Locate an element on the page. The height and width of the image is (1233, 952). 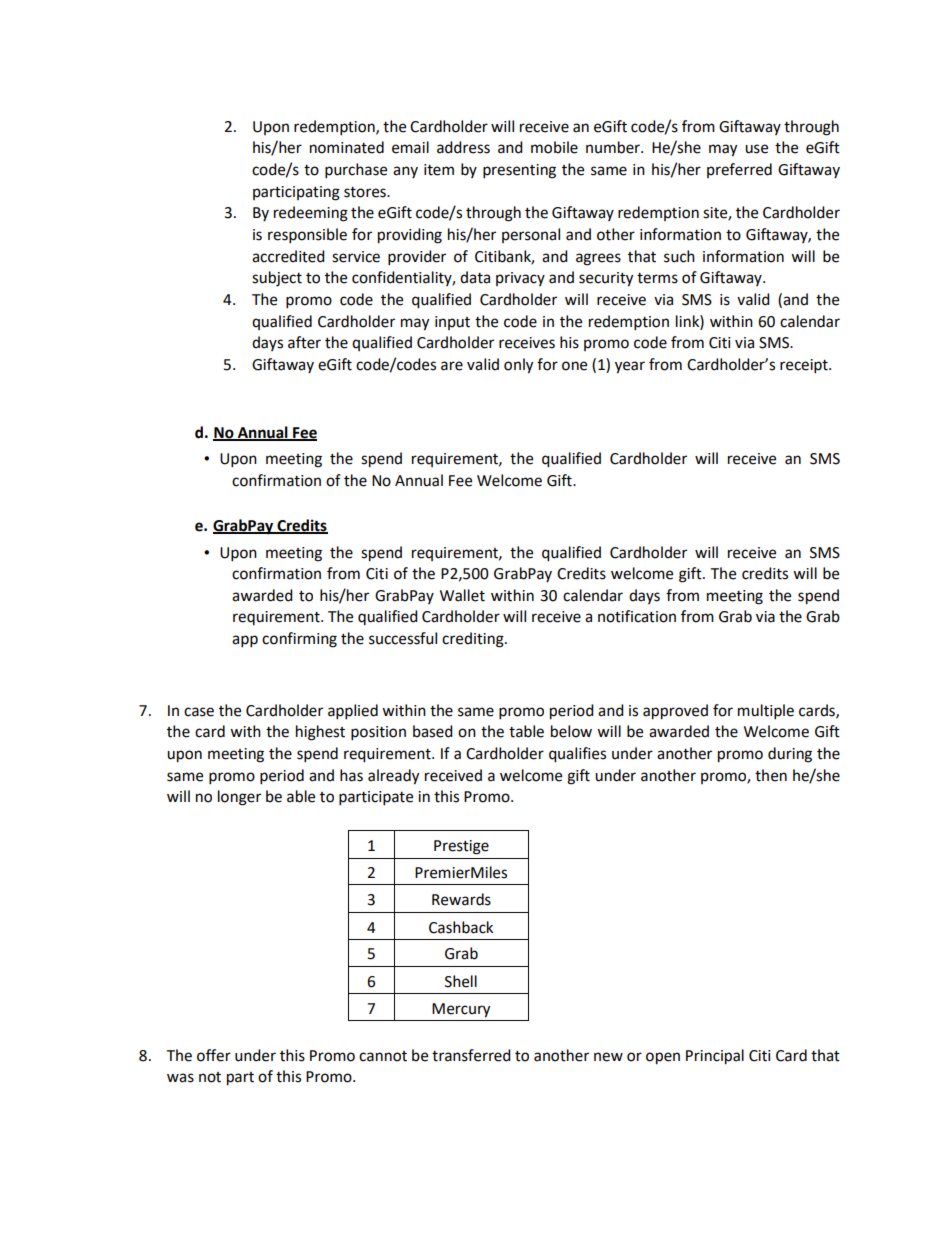
redeeming is located at coordinates (311, 214).
